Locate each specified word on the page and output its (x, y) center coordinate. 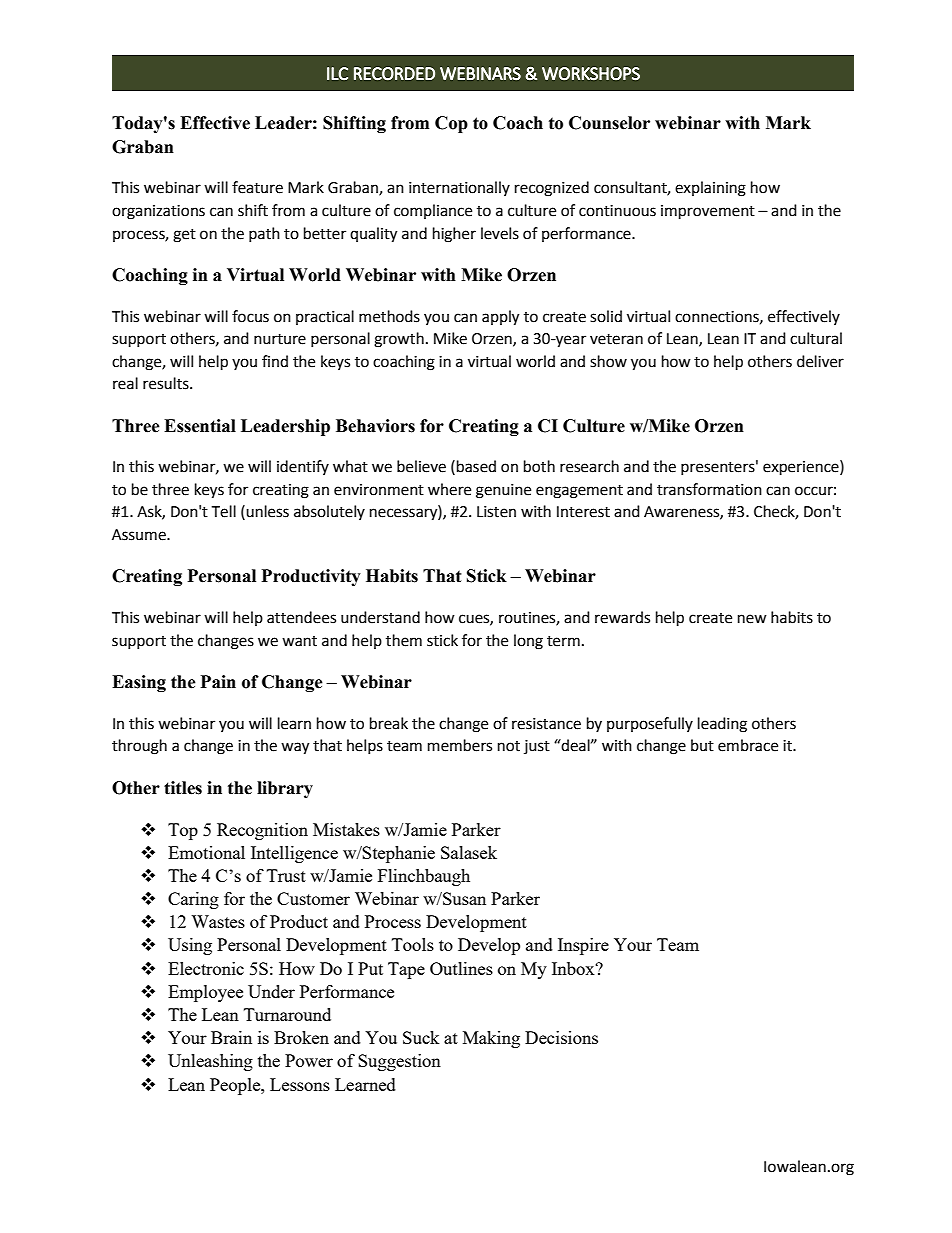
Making (491, 1039)
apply (500, 318)
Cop (451, 124)
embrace (748, 745)
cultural (816, 338)
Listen (496, 512)
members (460, 745)
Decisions (561, 1037)
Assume (140, 535)
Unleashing (210, 1062)
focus (250, 316)
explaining (710, 189)
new (752, 619)
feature (257, 187)
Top (183, 831)
